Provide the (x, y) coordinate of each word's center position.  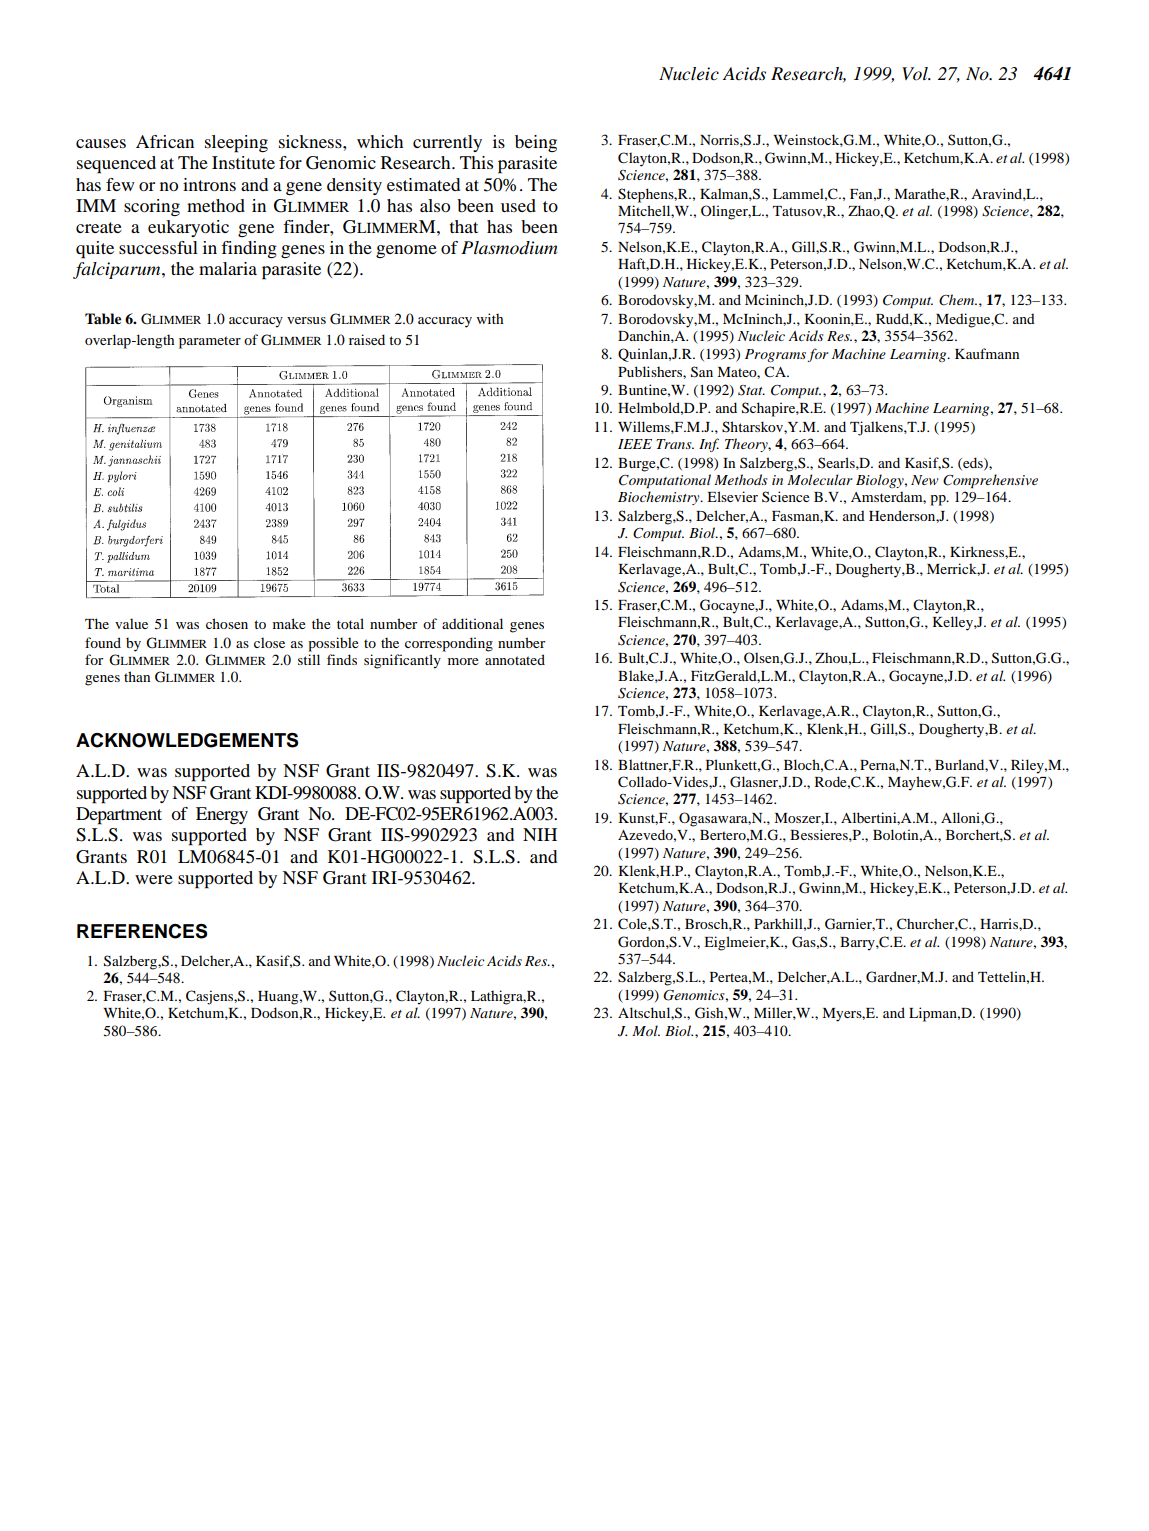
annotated (515, 659)
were (154, 879)
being (536, 143)
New (925, 480)
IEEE (635, 444)
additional (472, 623)
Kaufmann (987, 353)
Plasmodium (509, 248)
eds (973, 463)
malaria (228, 268)
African (165, 141)
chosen (227, 623)
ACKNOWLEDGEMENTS (187, 740)
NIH (540, 834)
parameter (210, 342)
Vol (916, 73)
